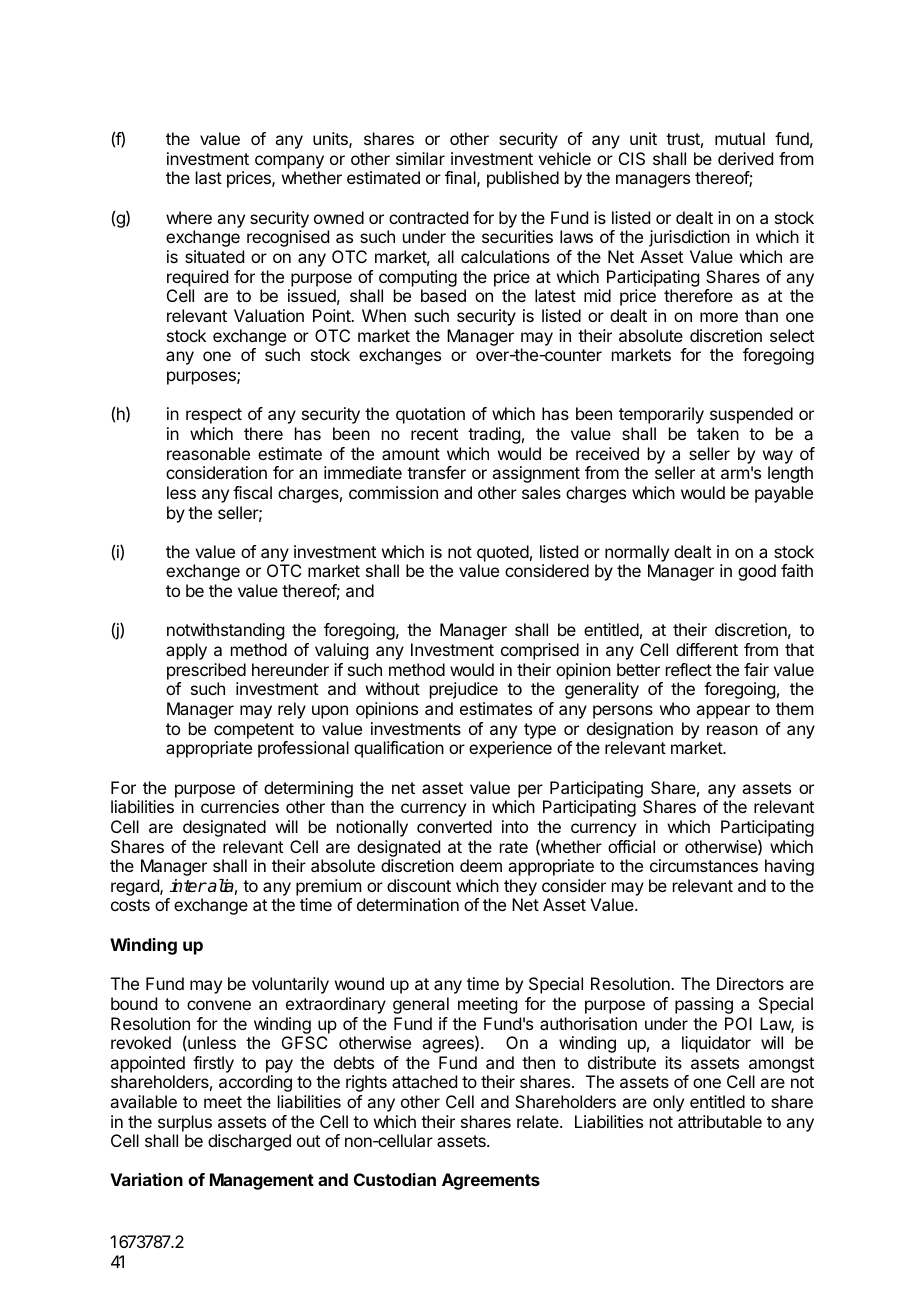 Image resolution: width=924 pixels, height=1308 pixels. Describe the element at coordinates (436, 472) in the document. I see `transfer` at that location.
